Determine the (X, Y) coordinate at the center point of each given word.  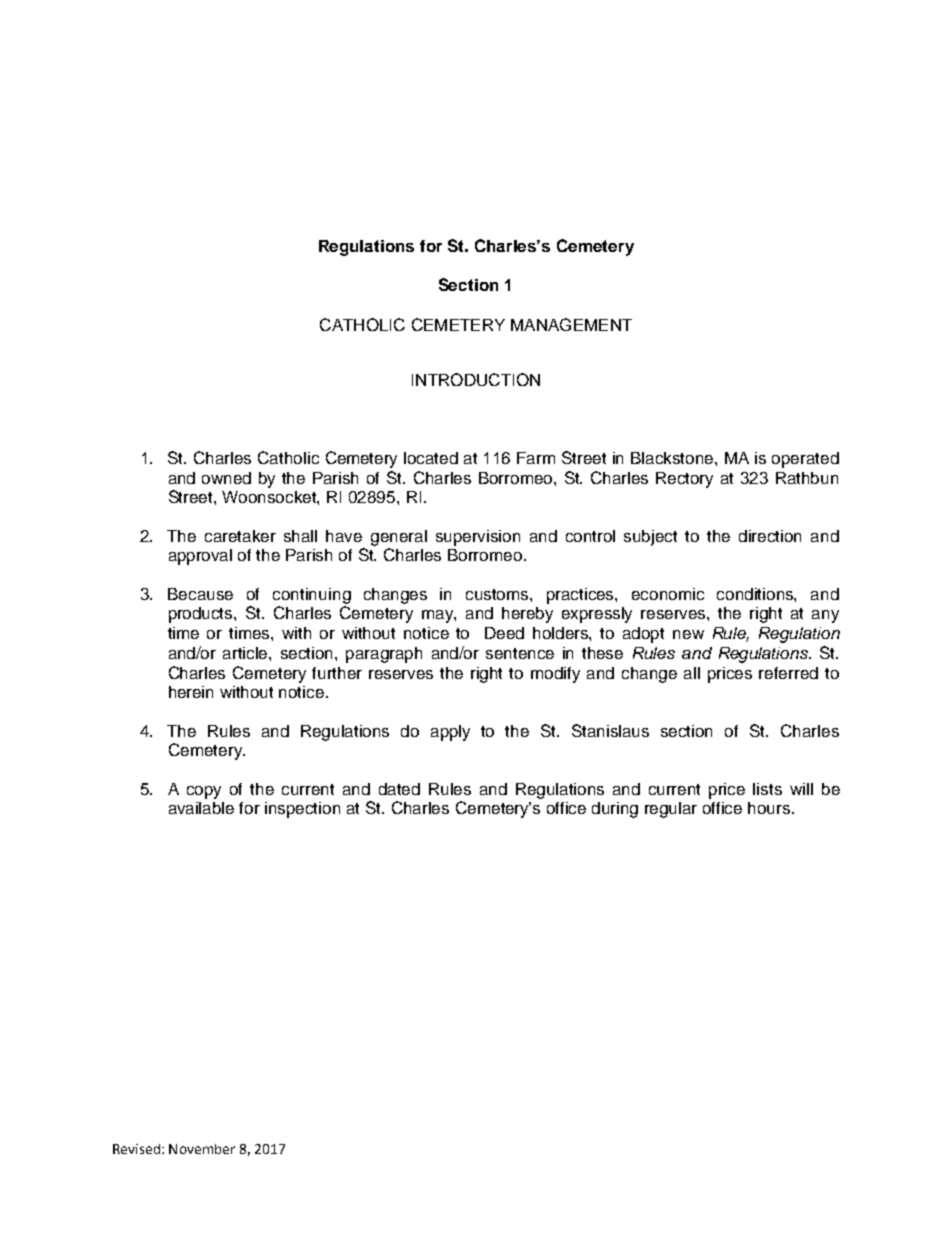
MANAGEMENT (571, 324)
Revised (136, 1149)
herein (191, 692)
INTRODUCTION (476, 379)
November (202, 1149)
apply (450, 733)
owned (226, 478)
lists (767, 789)
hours (770, 808)
